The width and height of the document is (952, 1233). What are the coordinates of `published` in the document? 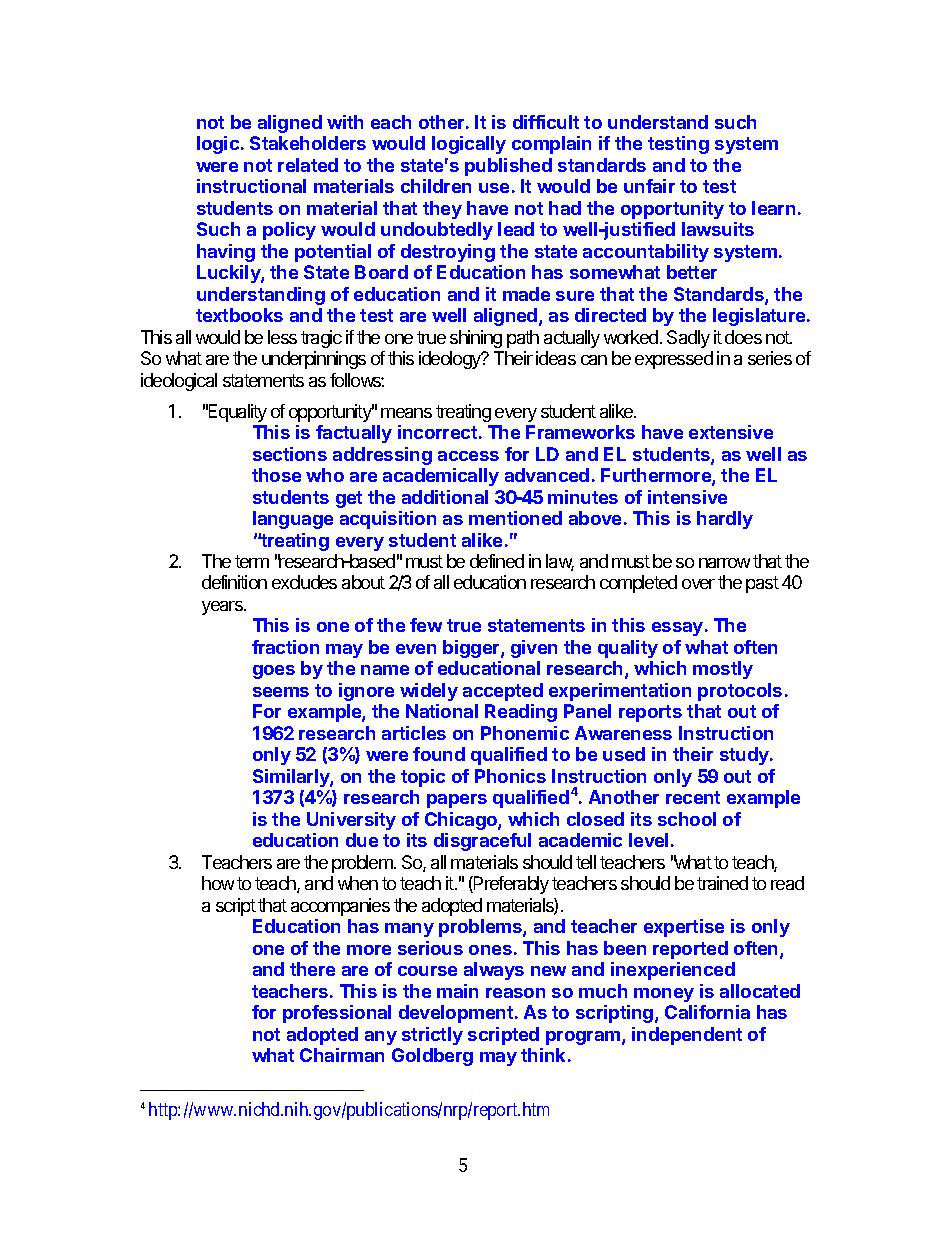 It's located at (508, 167).
